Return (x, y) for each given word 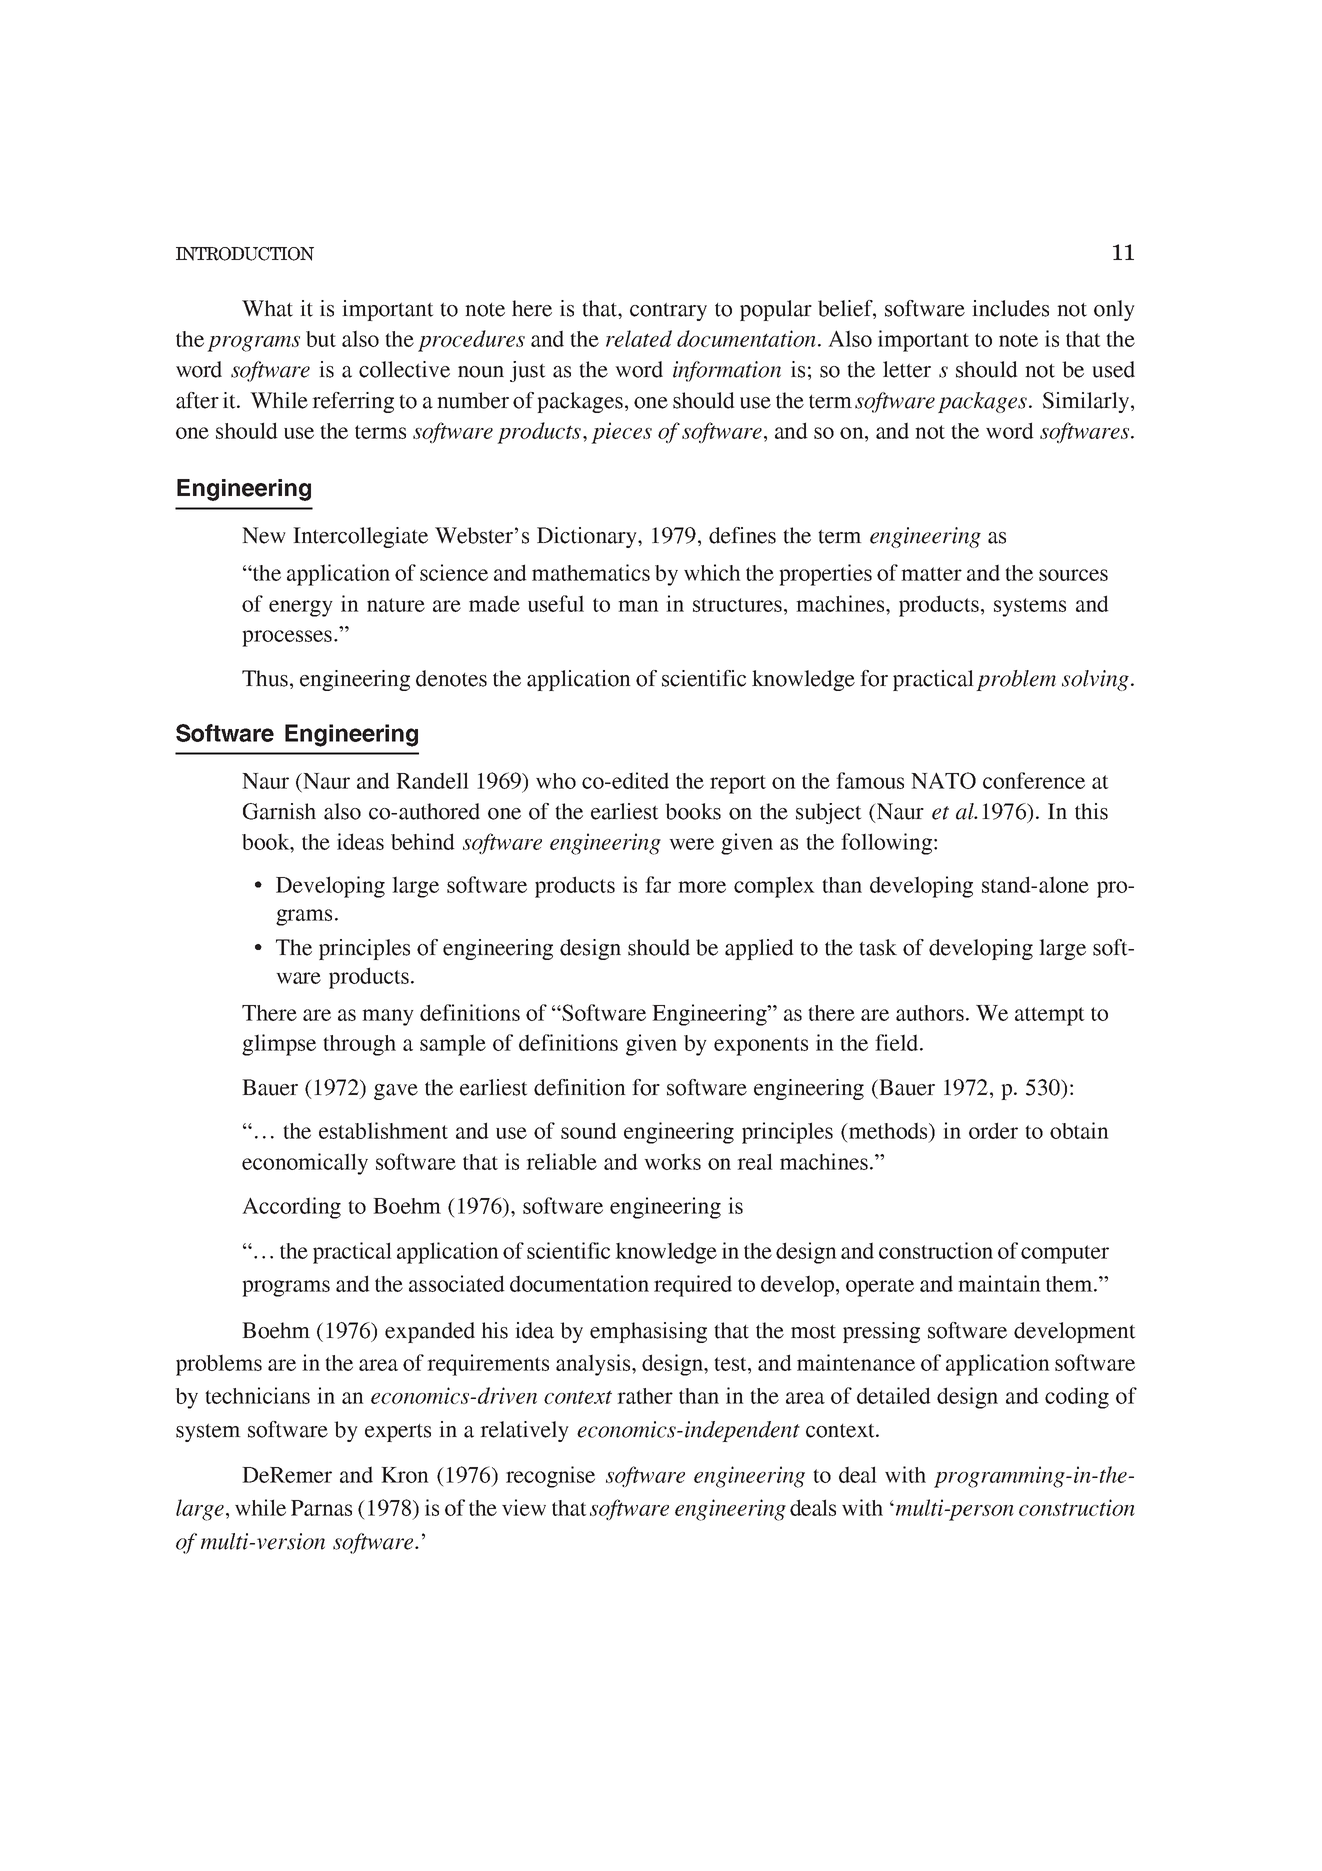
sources (1073, 575)
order (993, 1130)
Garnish (279, 811)
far (658, 884)
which (712, 572)
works (672, 1161)
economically (305, 1164)
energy (301, 608)
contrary (668, 312)
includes (1010, 308)
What (267, 308)
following (886, 844)
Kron (405, 1475)
